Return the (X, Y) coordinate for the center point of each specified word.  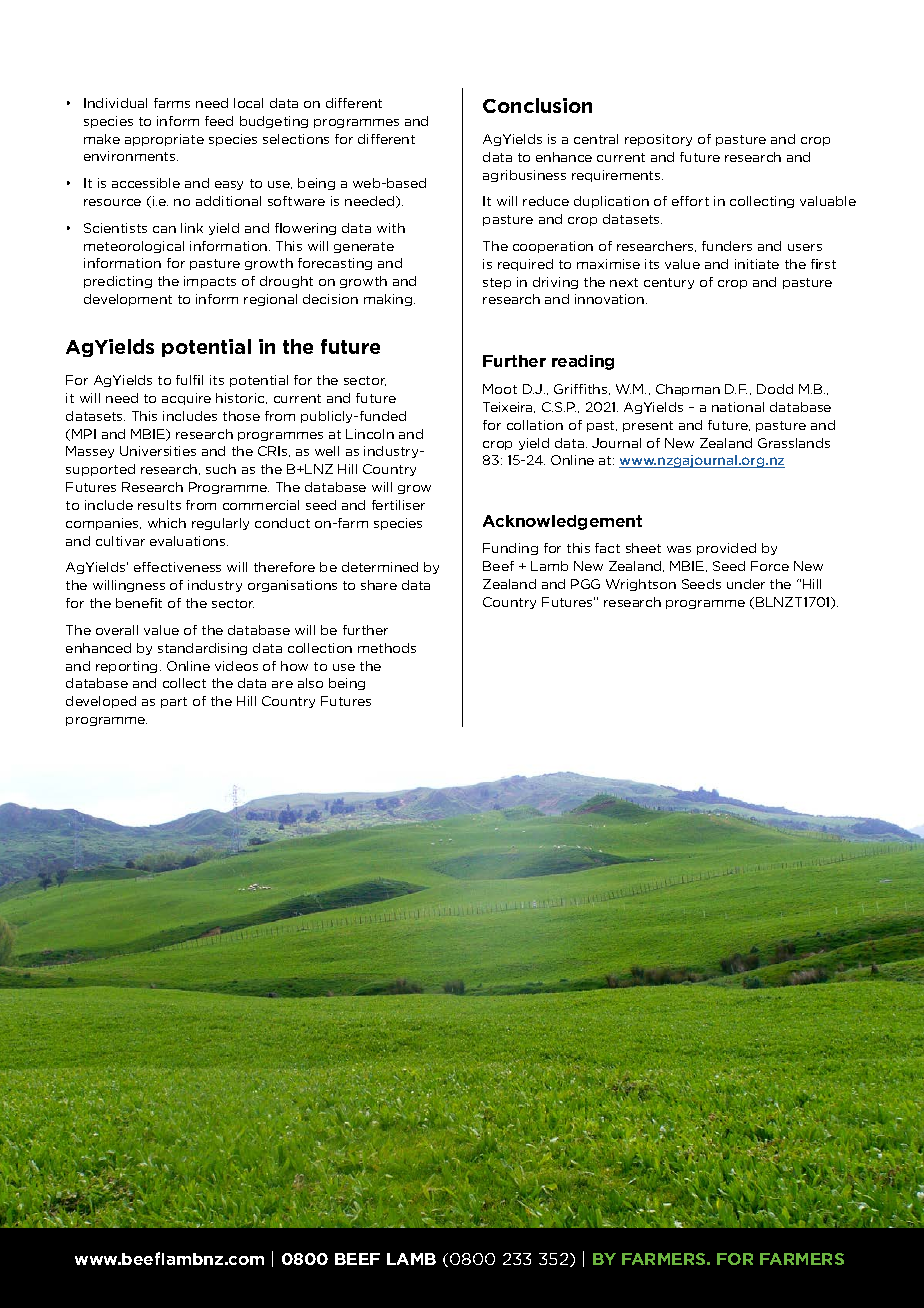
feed (219, 121)
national (738, 407)
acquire (186, 399)
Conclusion (537, 105)
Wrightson (641, 585)
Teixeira (509, 407)
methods (387, 648)
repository (658, 140)
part (174, 702)
